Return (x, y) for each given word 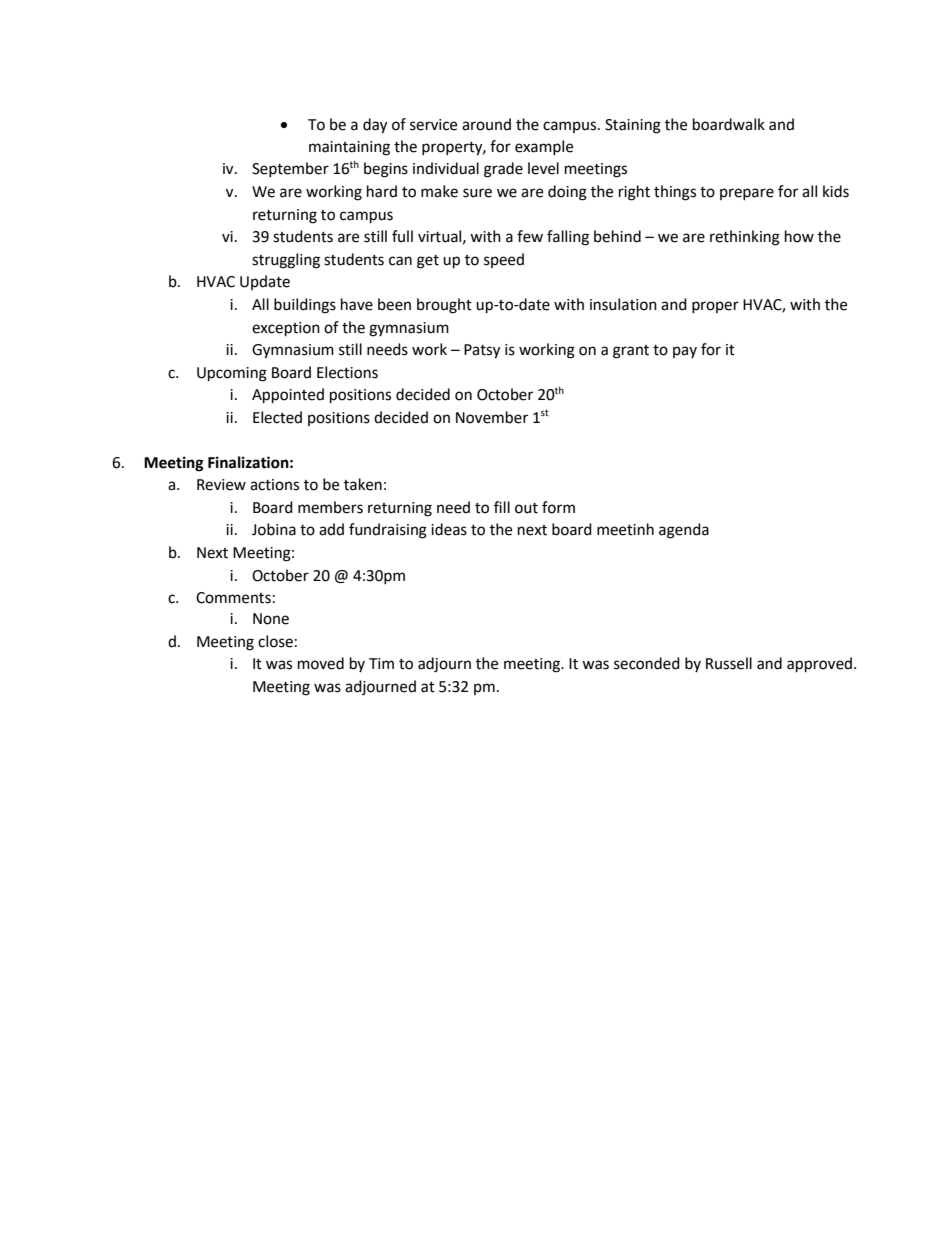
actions (274, 485)
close (275, 641)
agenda (684, 531)
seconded (647, 663)
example (544, 147)
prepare (747, 194)
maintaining (349, 148)
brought (444, 306)
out (526, 508)
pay (685, 352)
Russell (729, 663)
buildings (305, 306)
